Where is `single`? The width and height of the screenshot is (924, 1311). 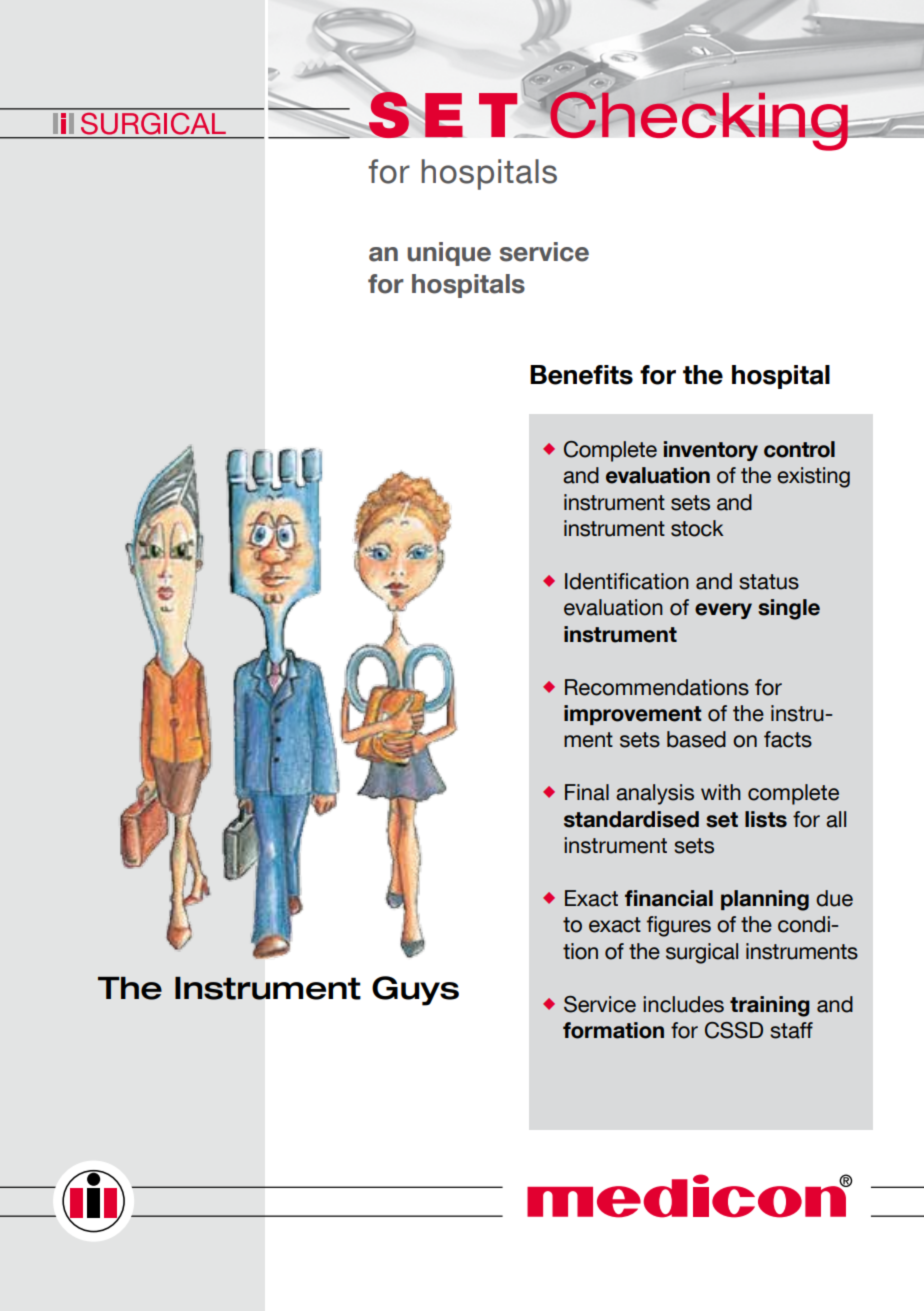
single is located at coordinates (789, 609).
